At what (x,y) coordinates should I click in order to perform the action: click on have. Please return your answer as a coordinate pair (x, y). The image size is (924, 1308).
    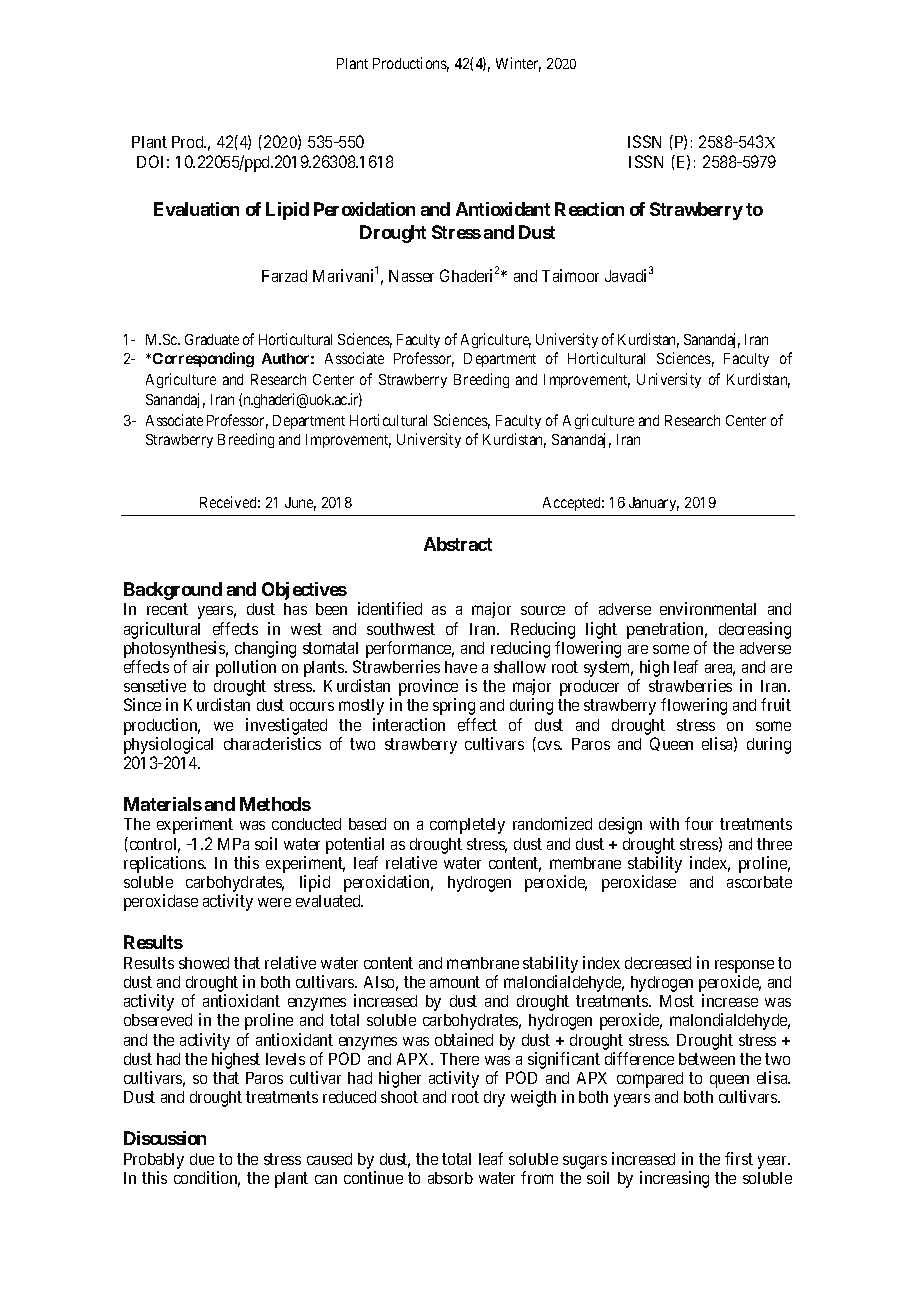
    Looking at the image, I should click on (461, 667).
